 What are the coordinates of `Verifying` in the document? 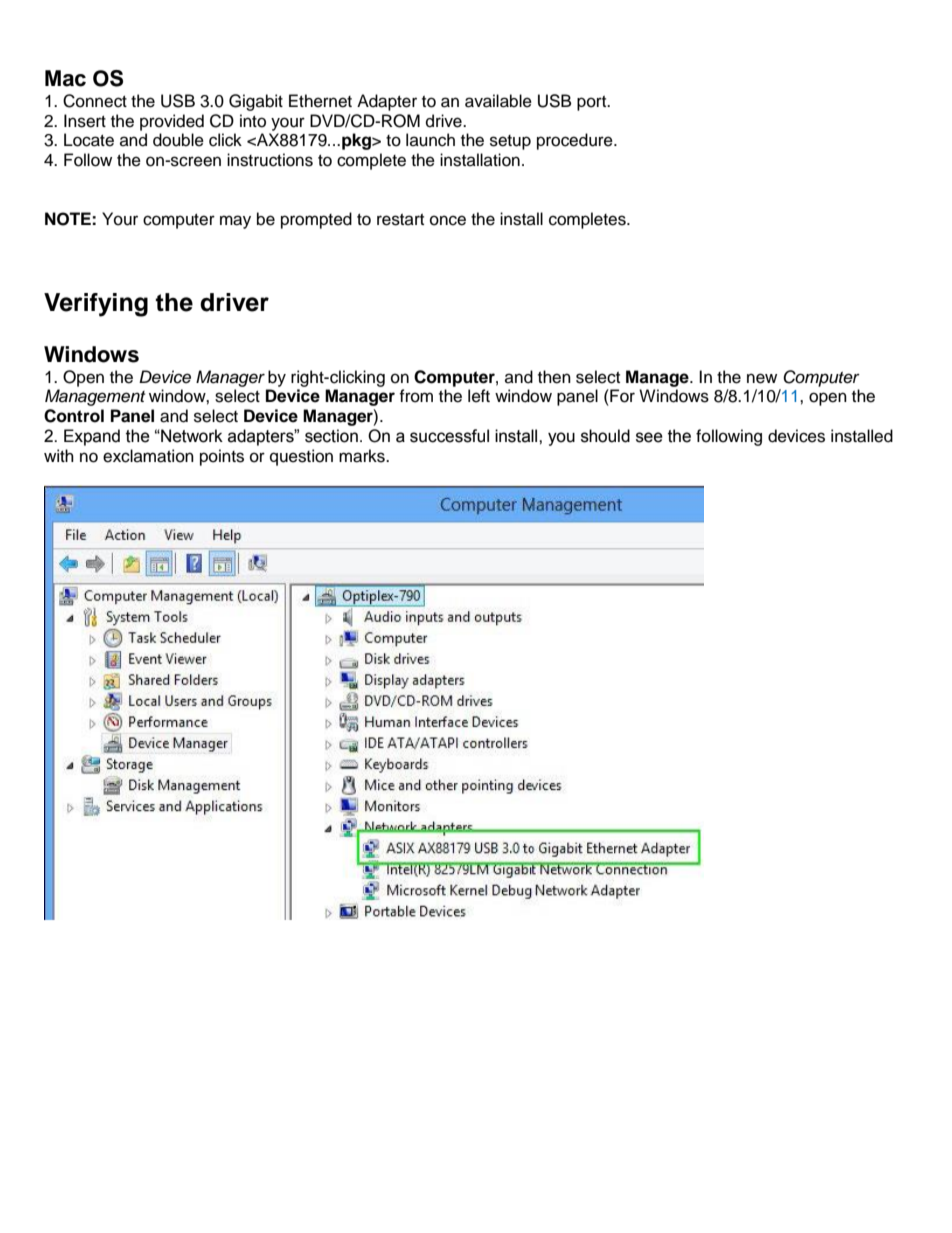 It's located at (96, 305).
